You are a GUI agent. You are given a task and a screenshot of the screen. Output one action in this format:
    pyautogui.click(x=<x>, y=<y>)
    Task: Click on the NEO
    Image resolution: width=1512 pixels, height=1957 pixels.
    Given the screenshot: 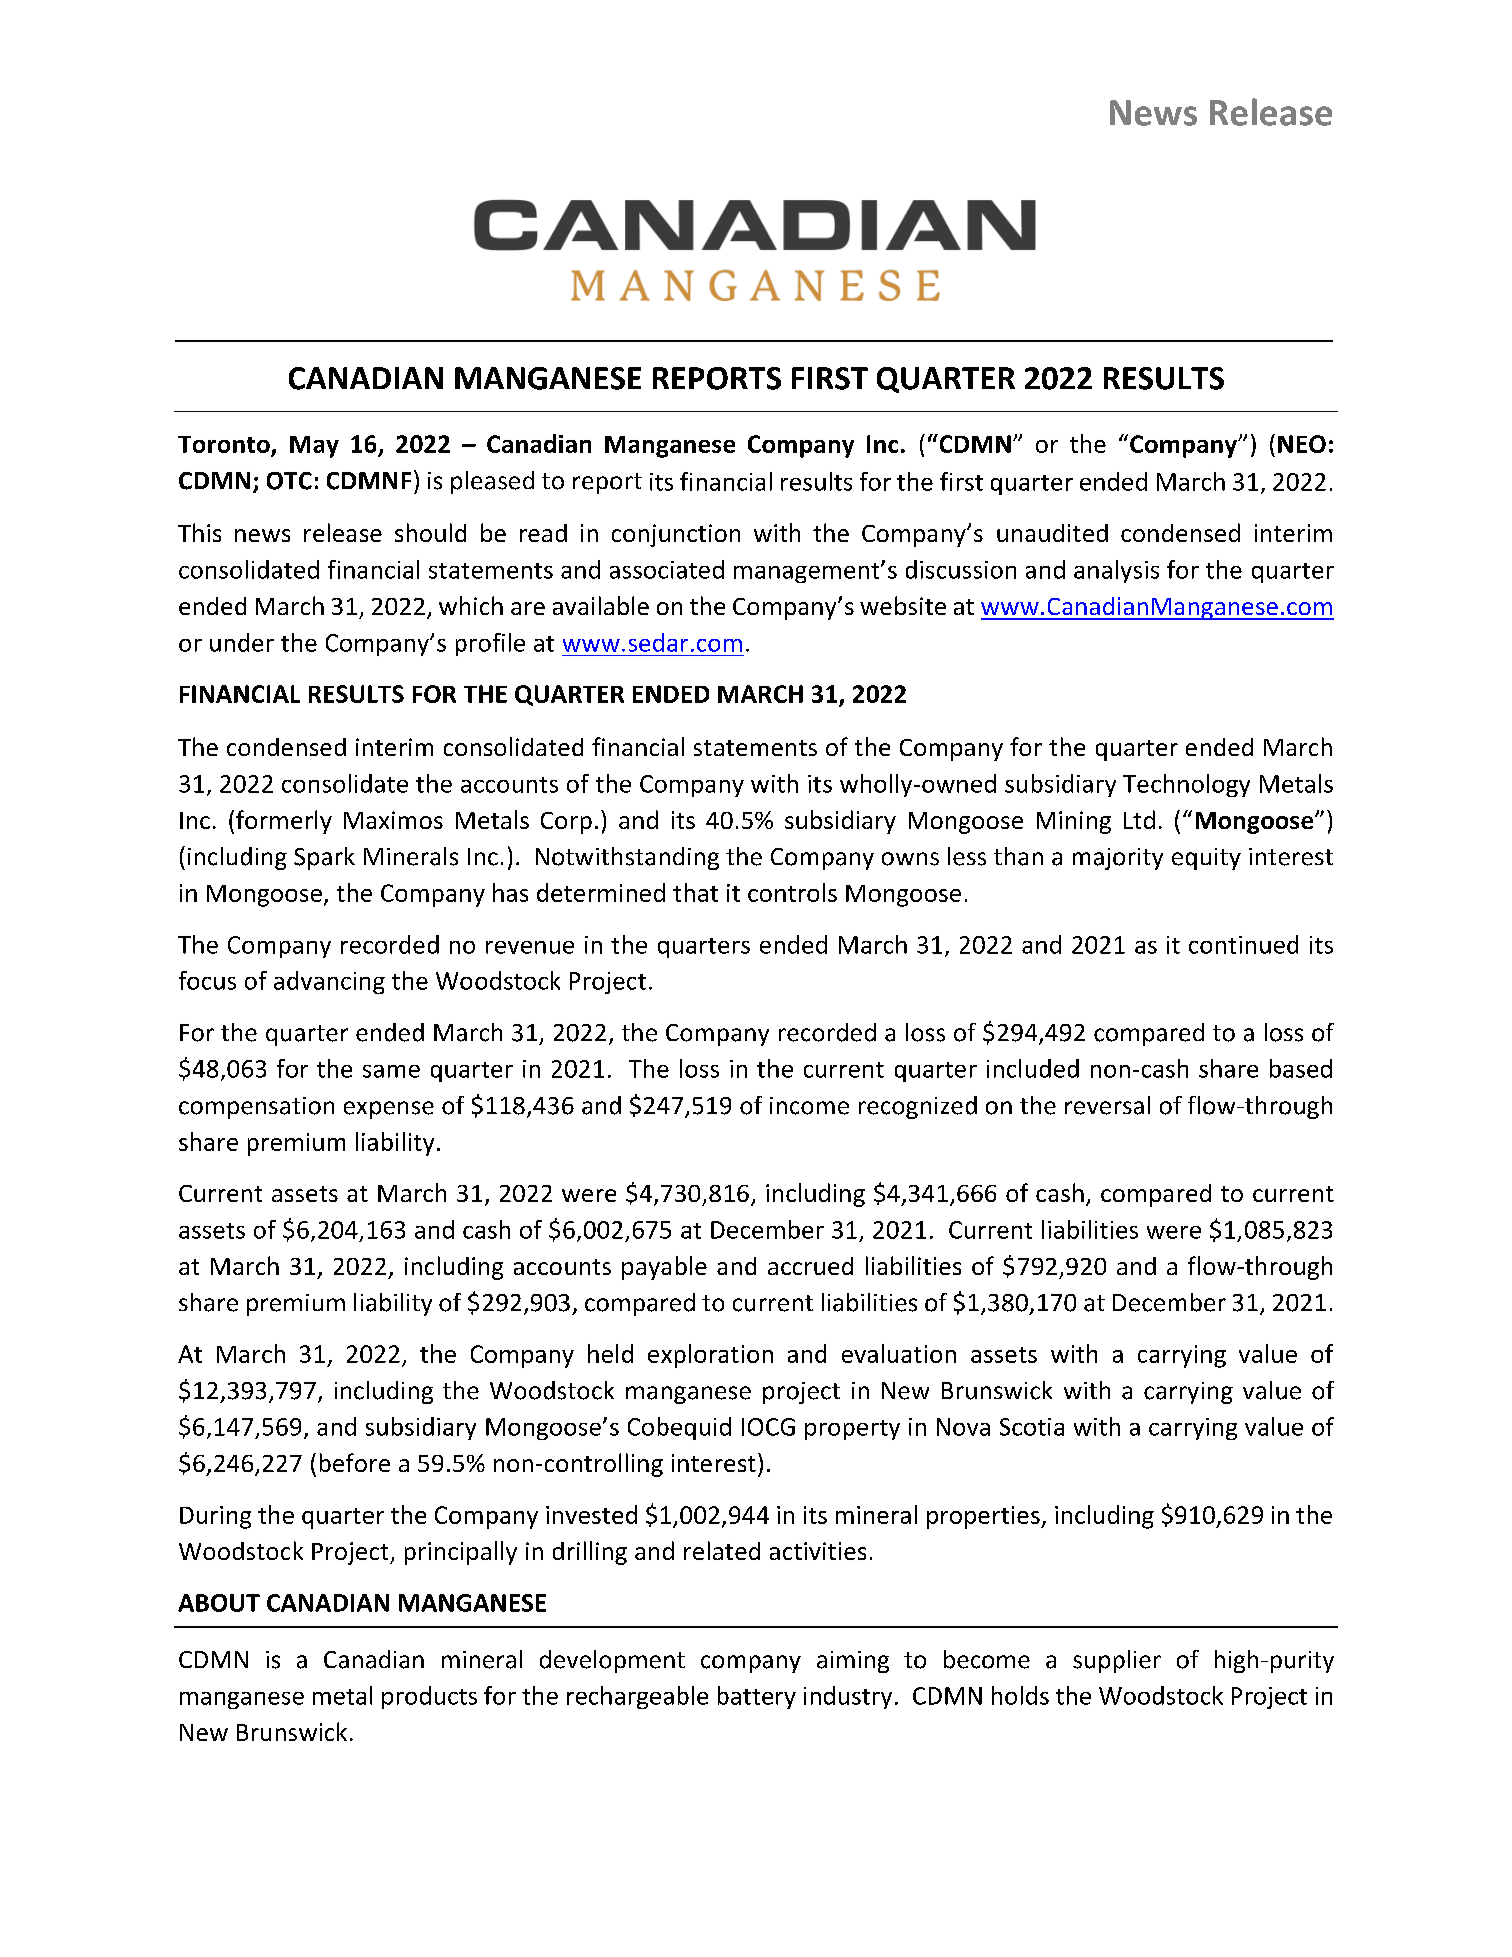 What is the action you would take?
    pyautogui.click(x=1302, y=444)
